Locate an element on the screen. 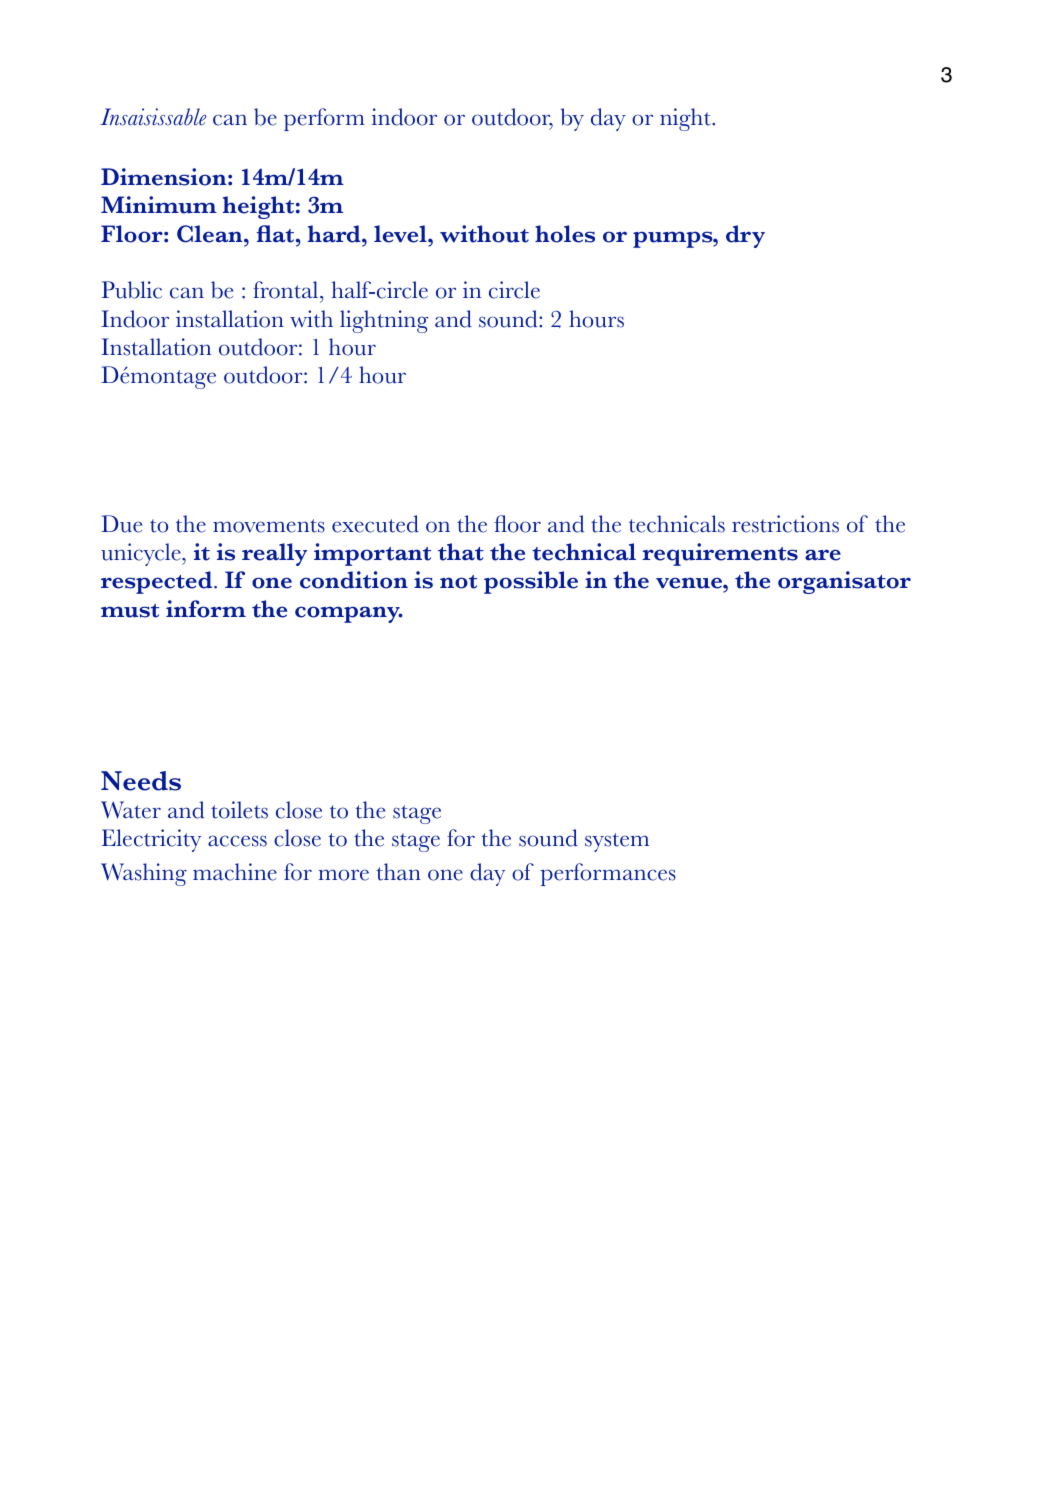 Image resolution: width=1053 pixels, height=1489 pixels. restrictions is located at coordinates (785, 524).
